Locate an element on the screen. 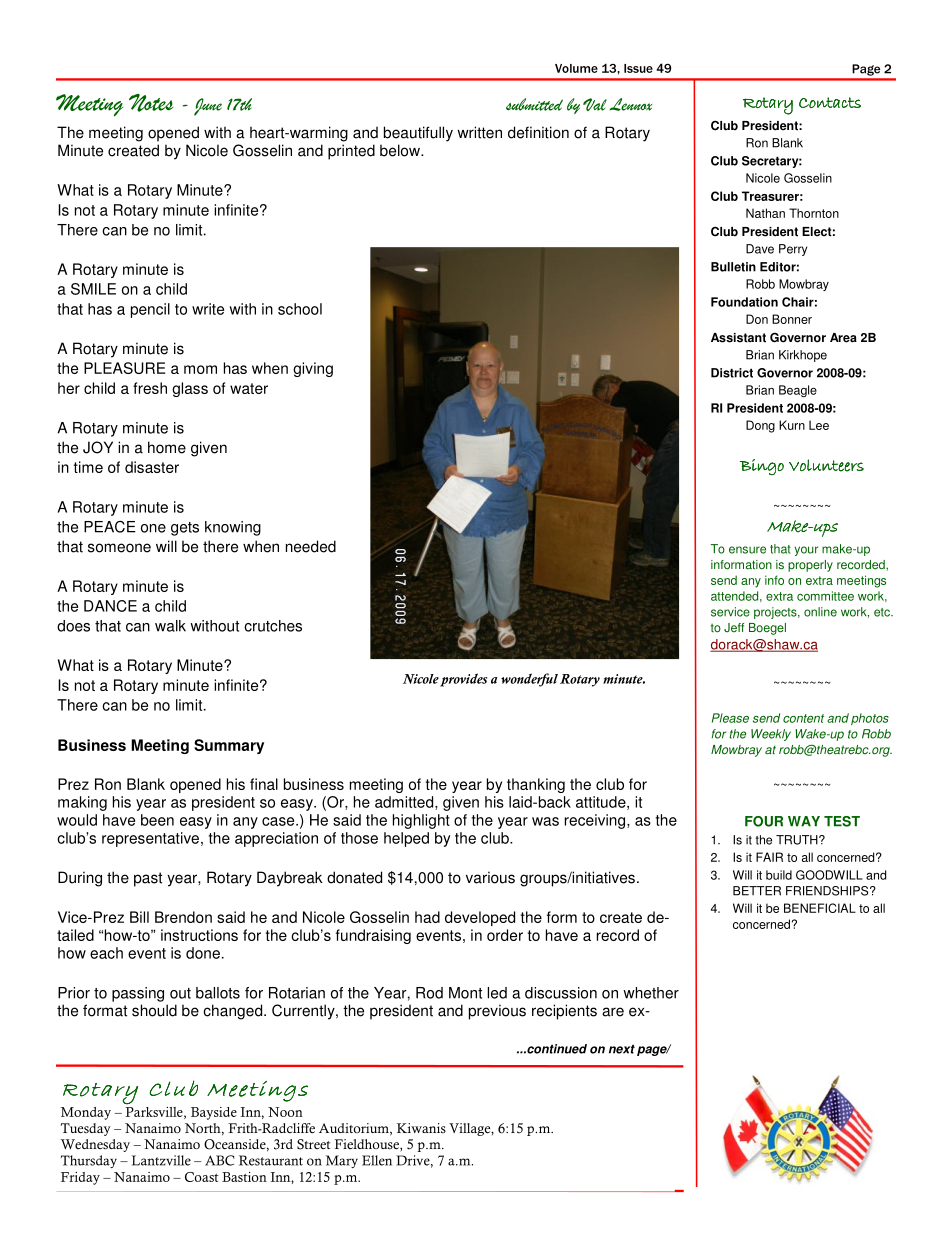  Beagle is located at coordinates (798, 391).
